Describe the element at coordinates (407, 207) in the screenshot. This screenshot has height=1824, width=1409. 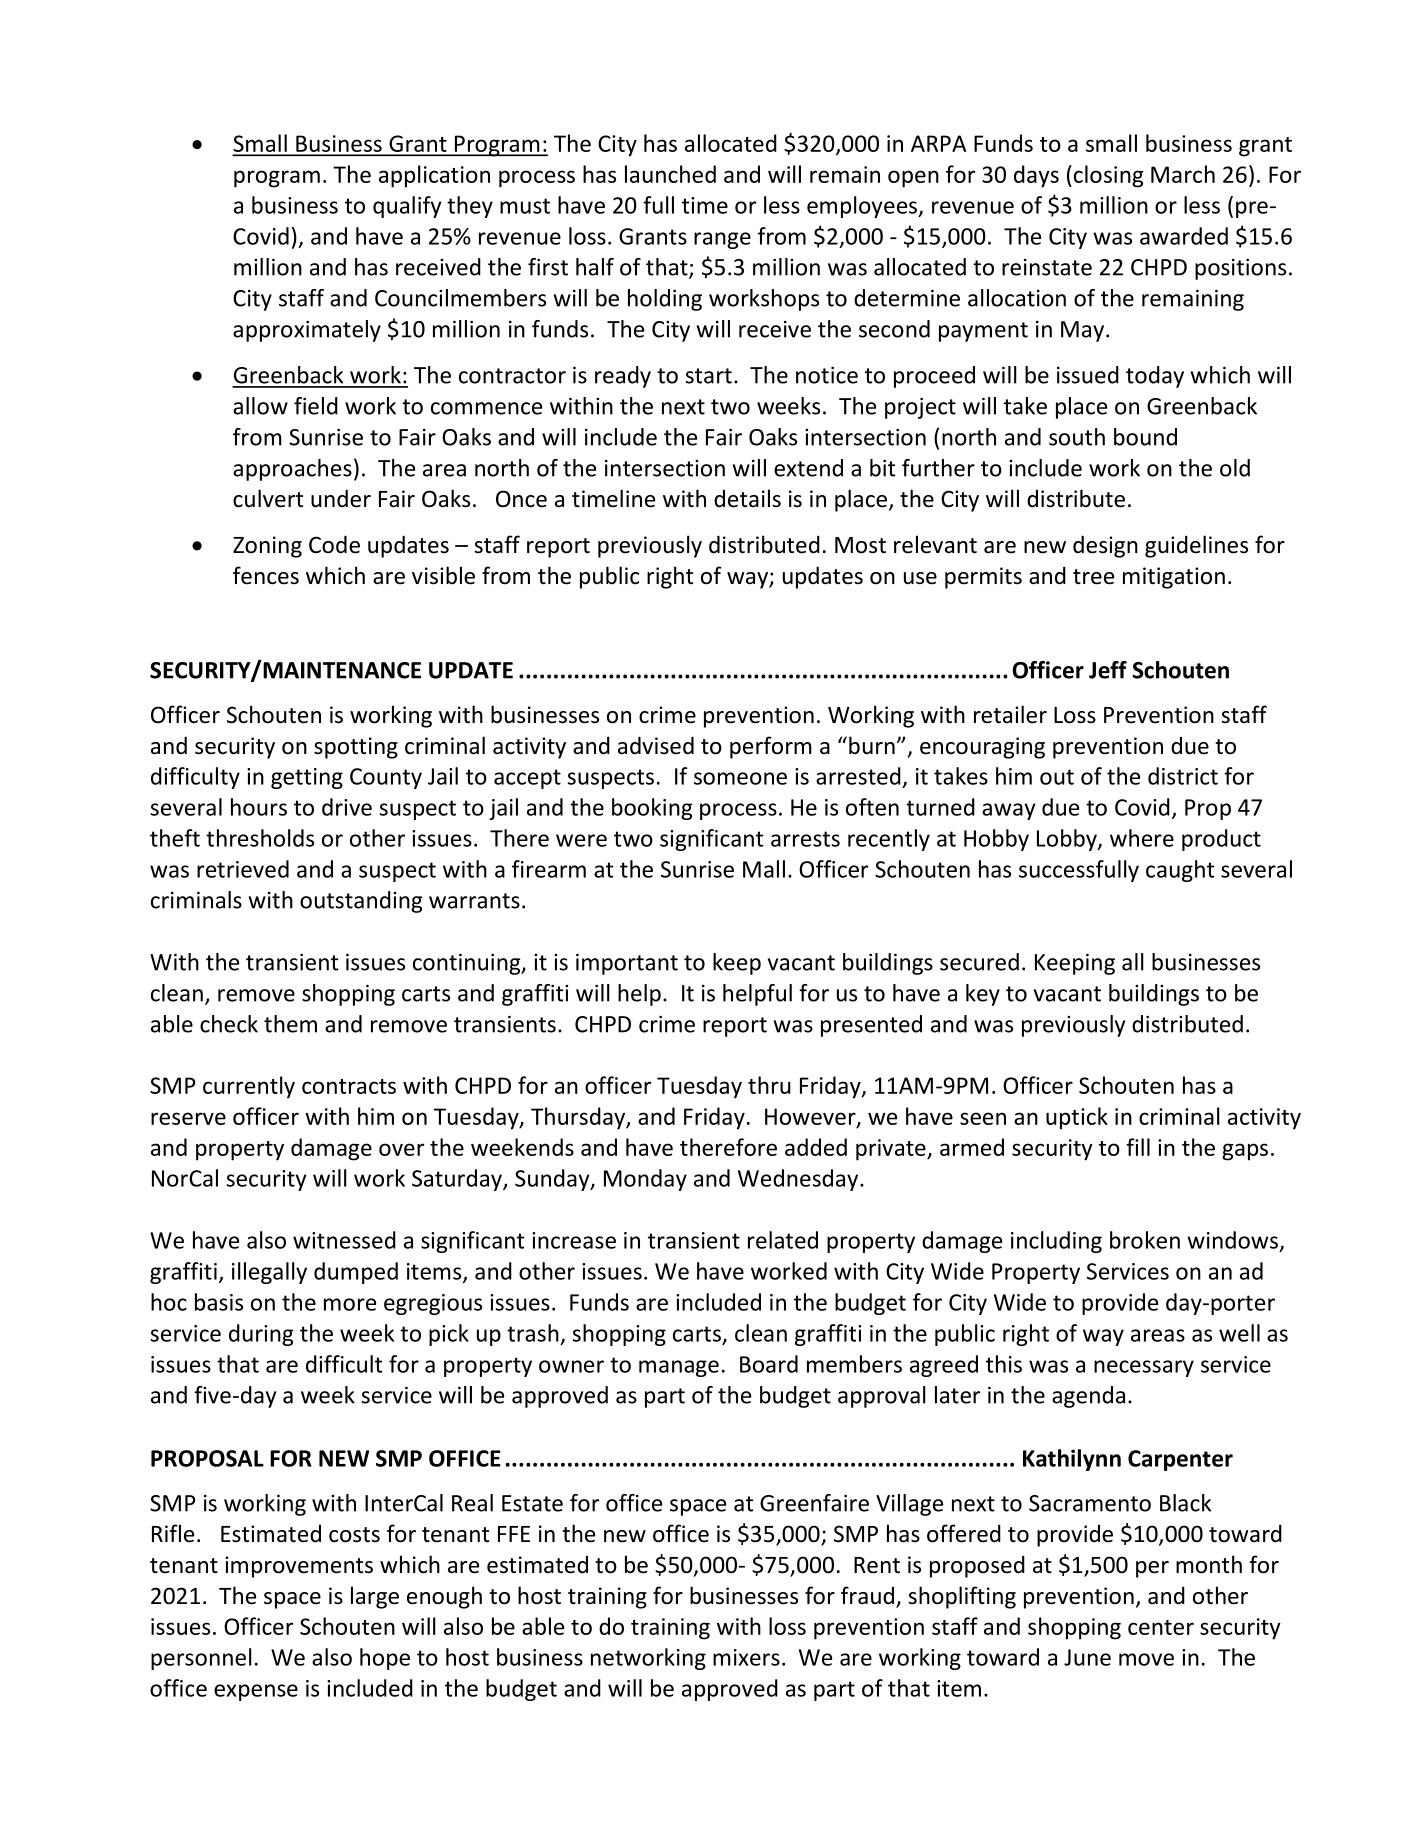
I see `qualify` at that location.
